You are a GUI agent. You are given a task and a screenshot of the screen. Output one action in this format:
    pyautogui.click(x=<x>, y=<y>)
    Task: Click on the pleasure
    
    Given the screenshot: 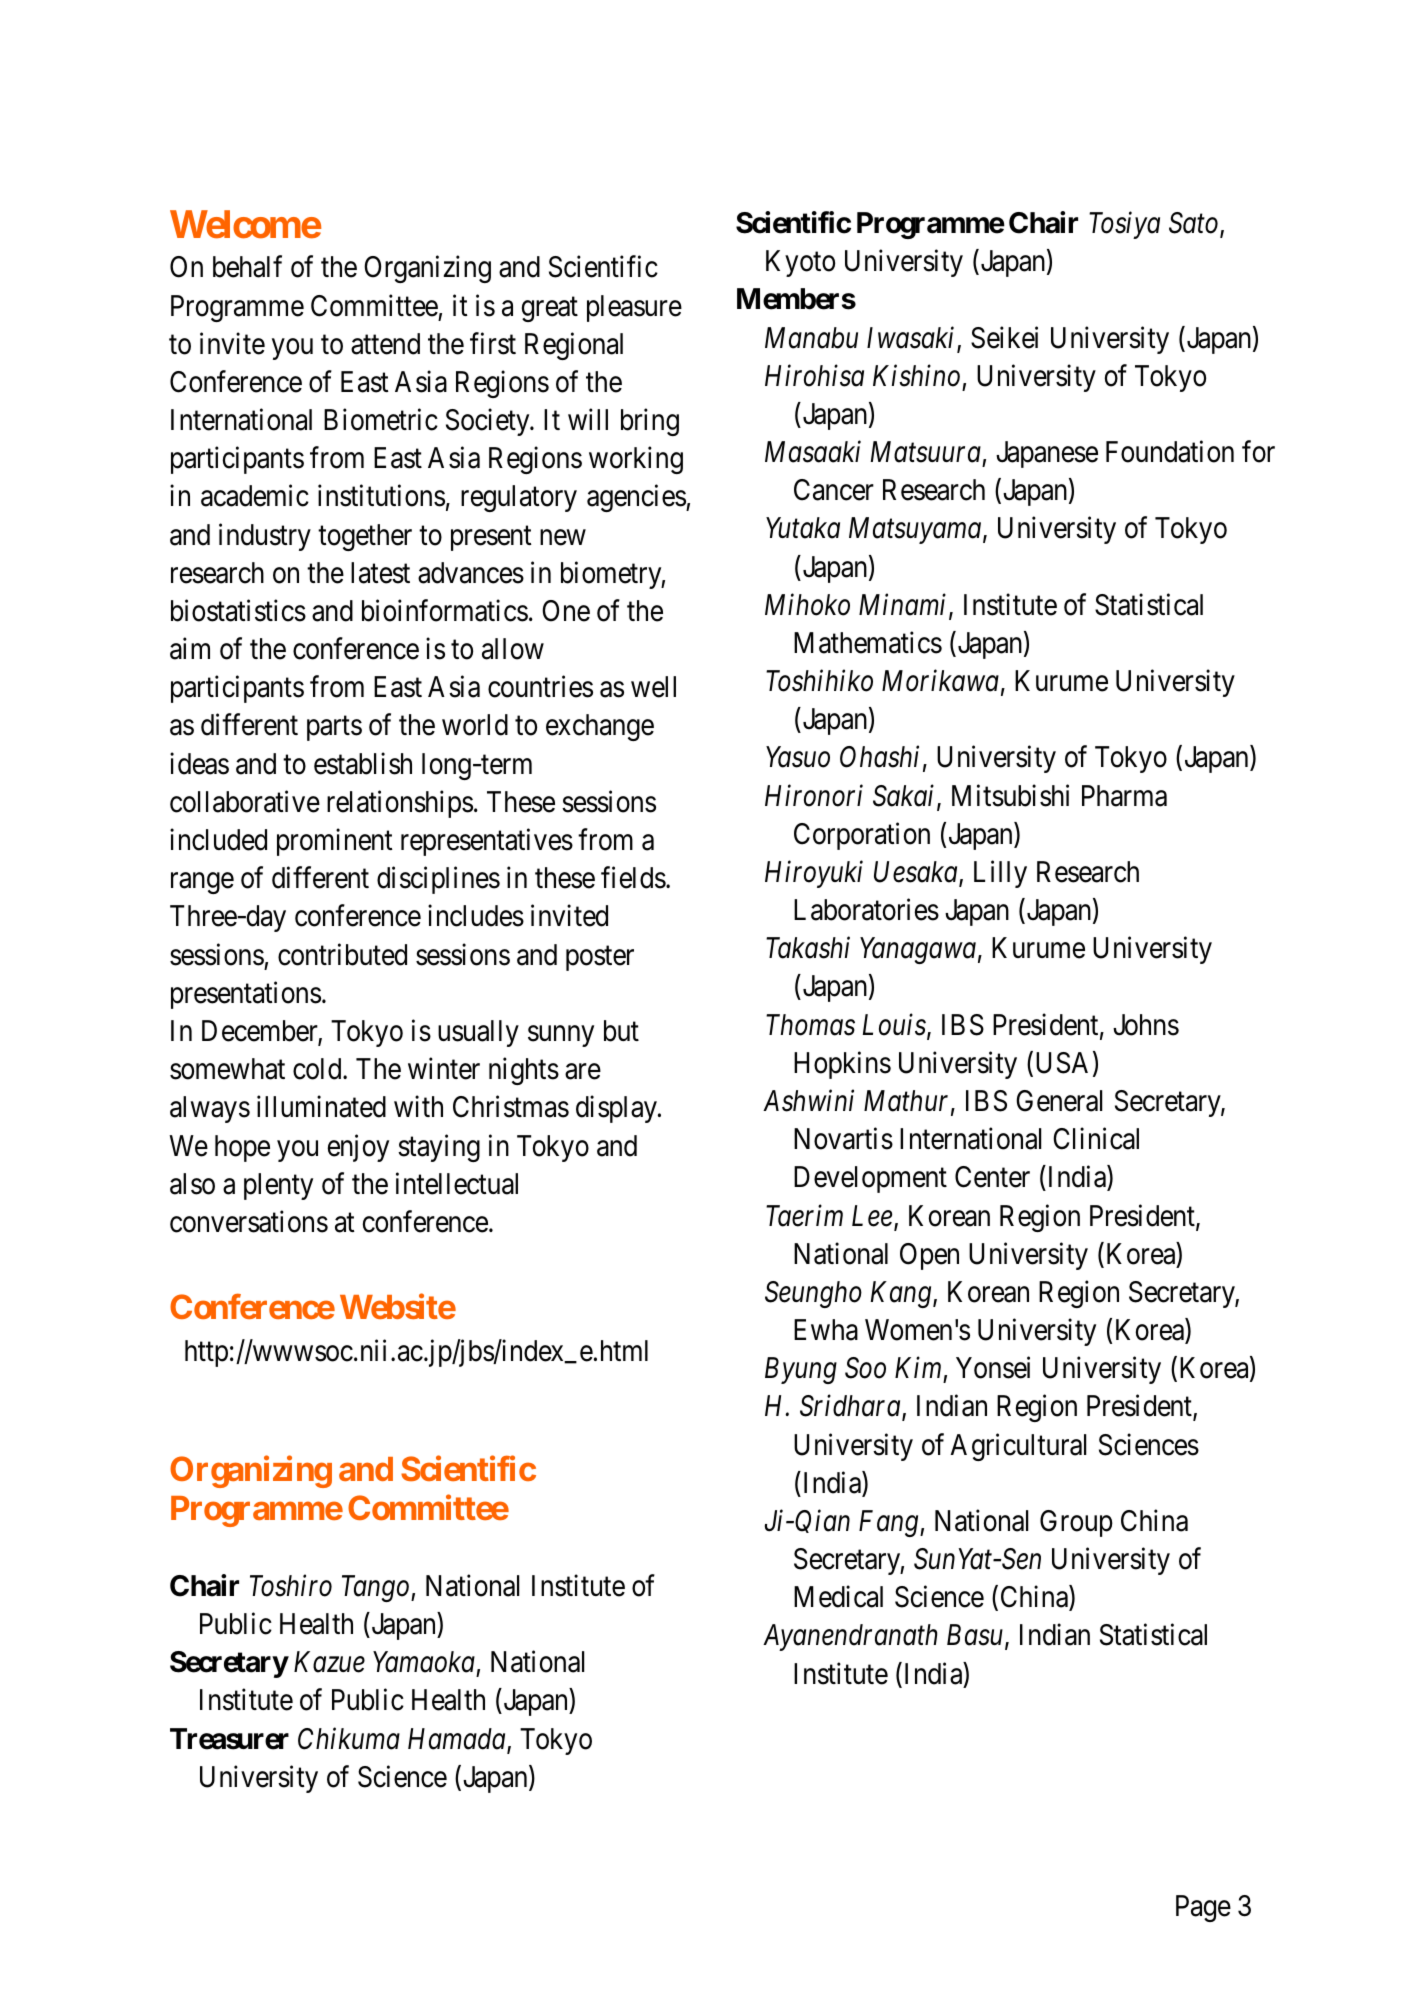 What is the action you would take?
    pyautogui.click(x=634, y=308)
